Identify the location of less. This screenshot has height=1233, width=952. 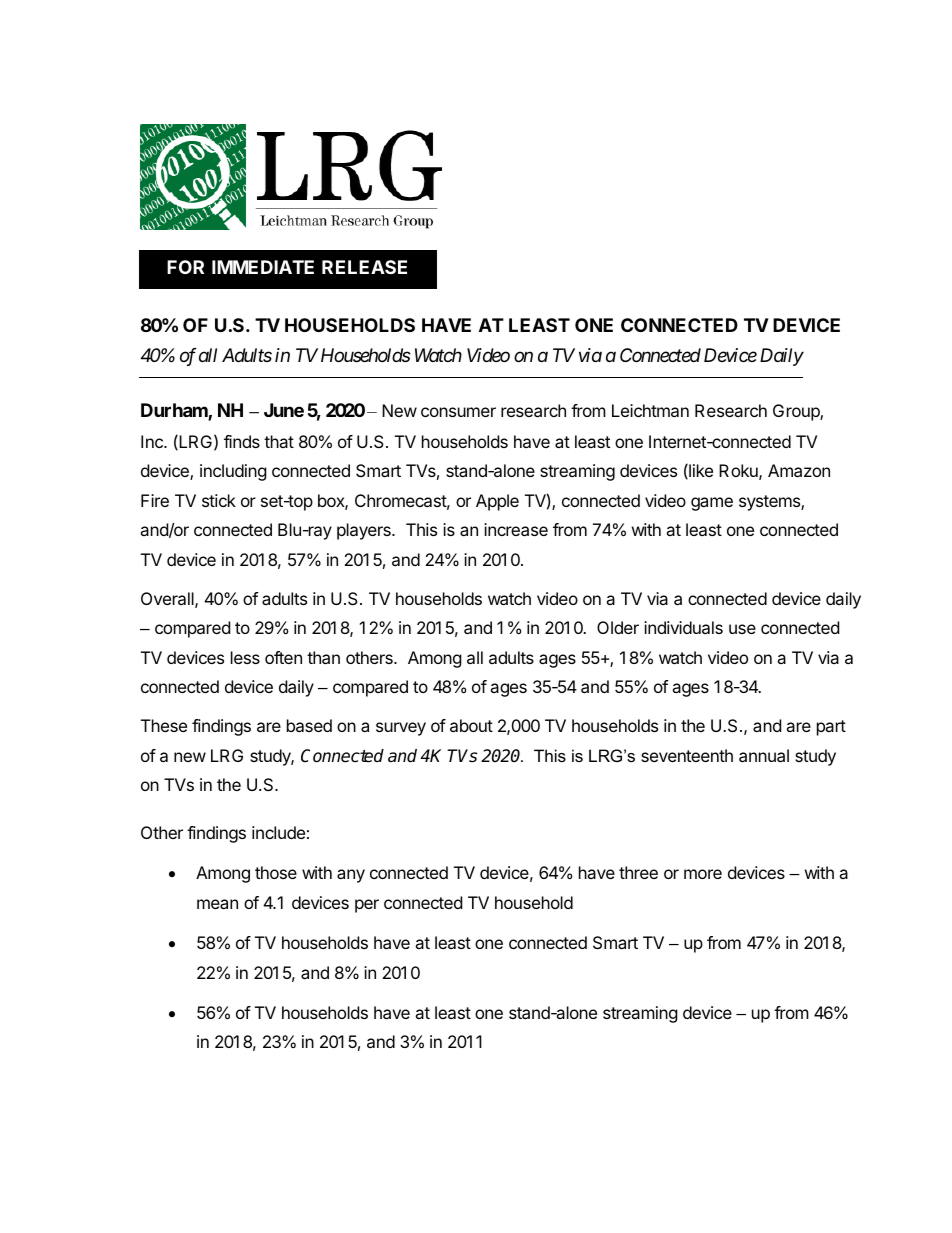
(245, 657).
